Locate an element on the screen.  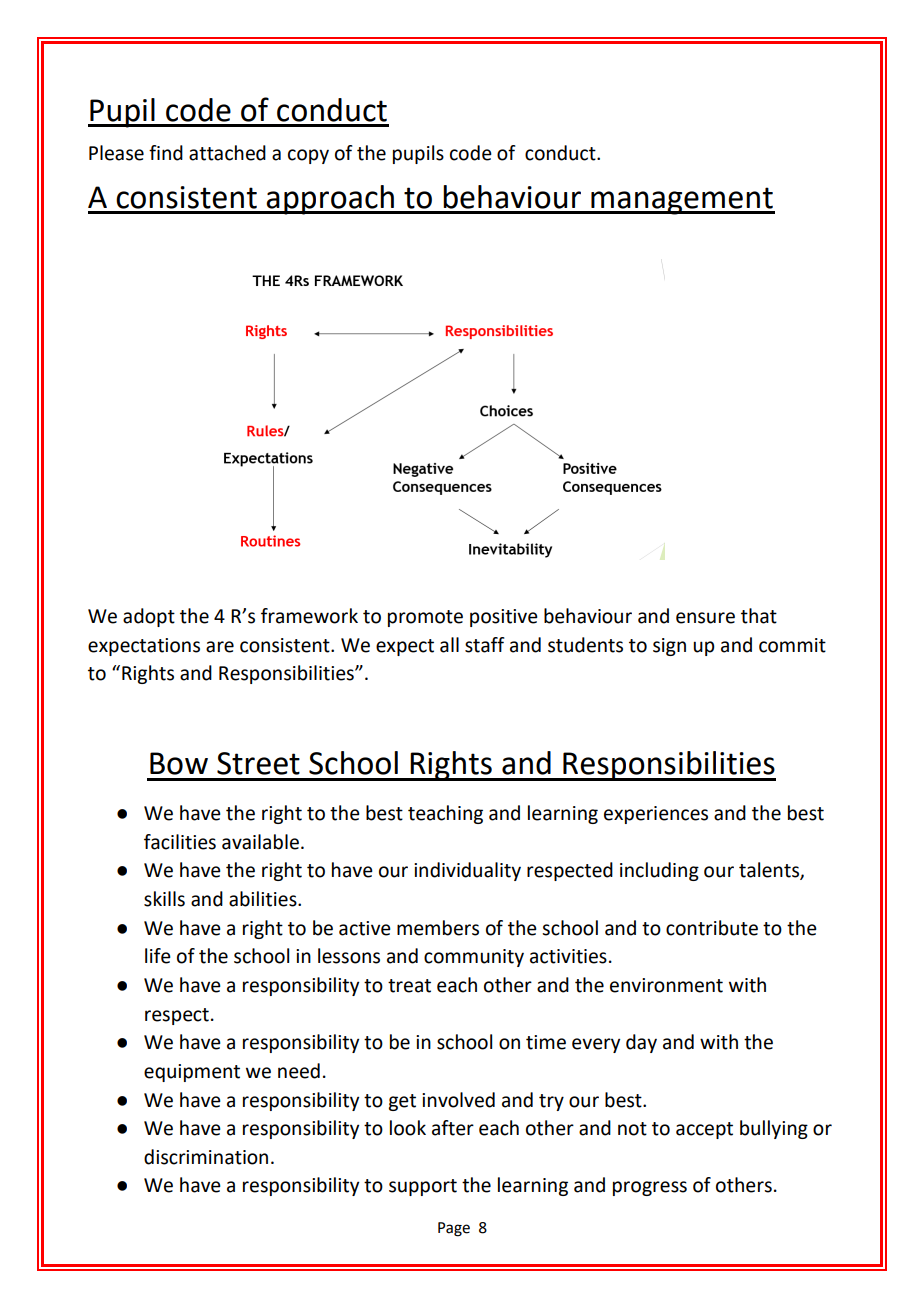
approach is located at coordinates (330, 200).
